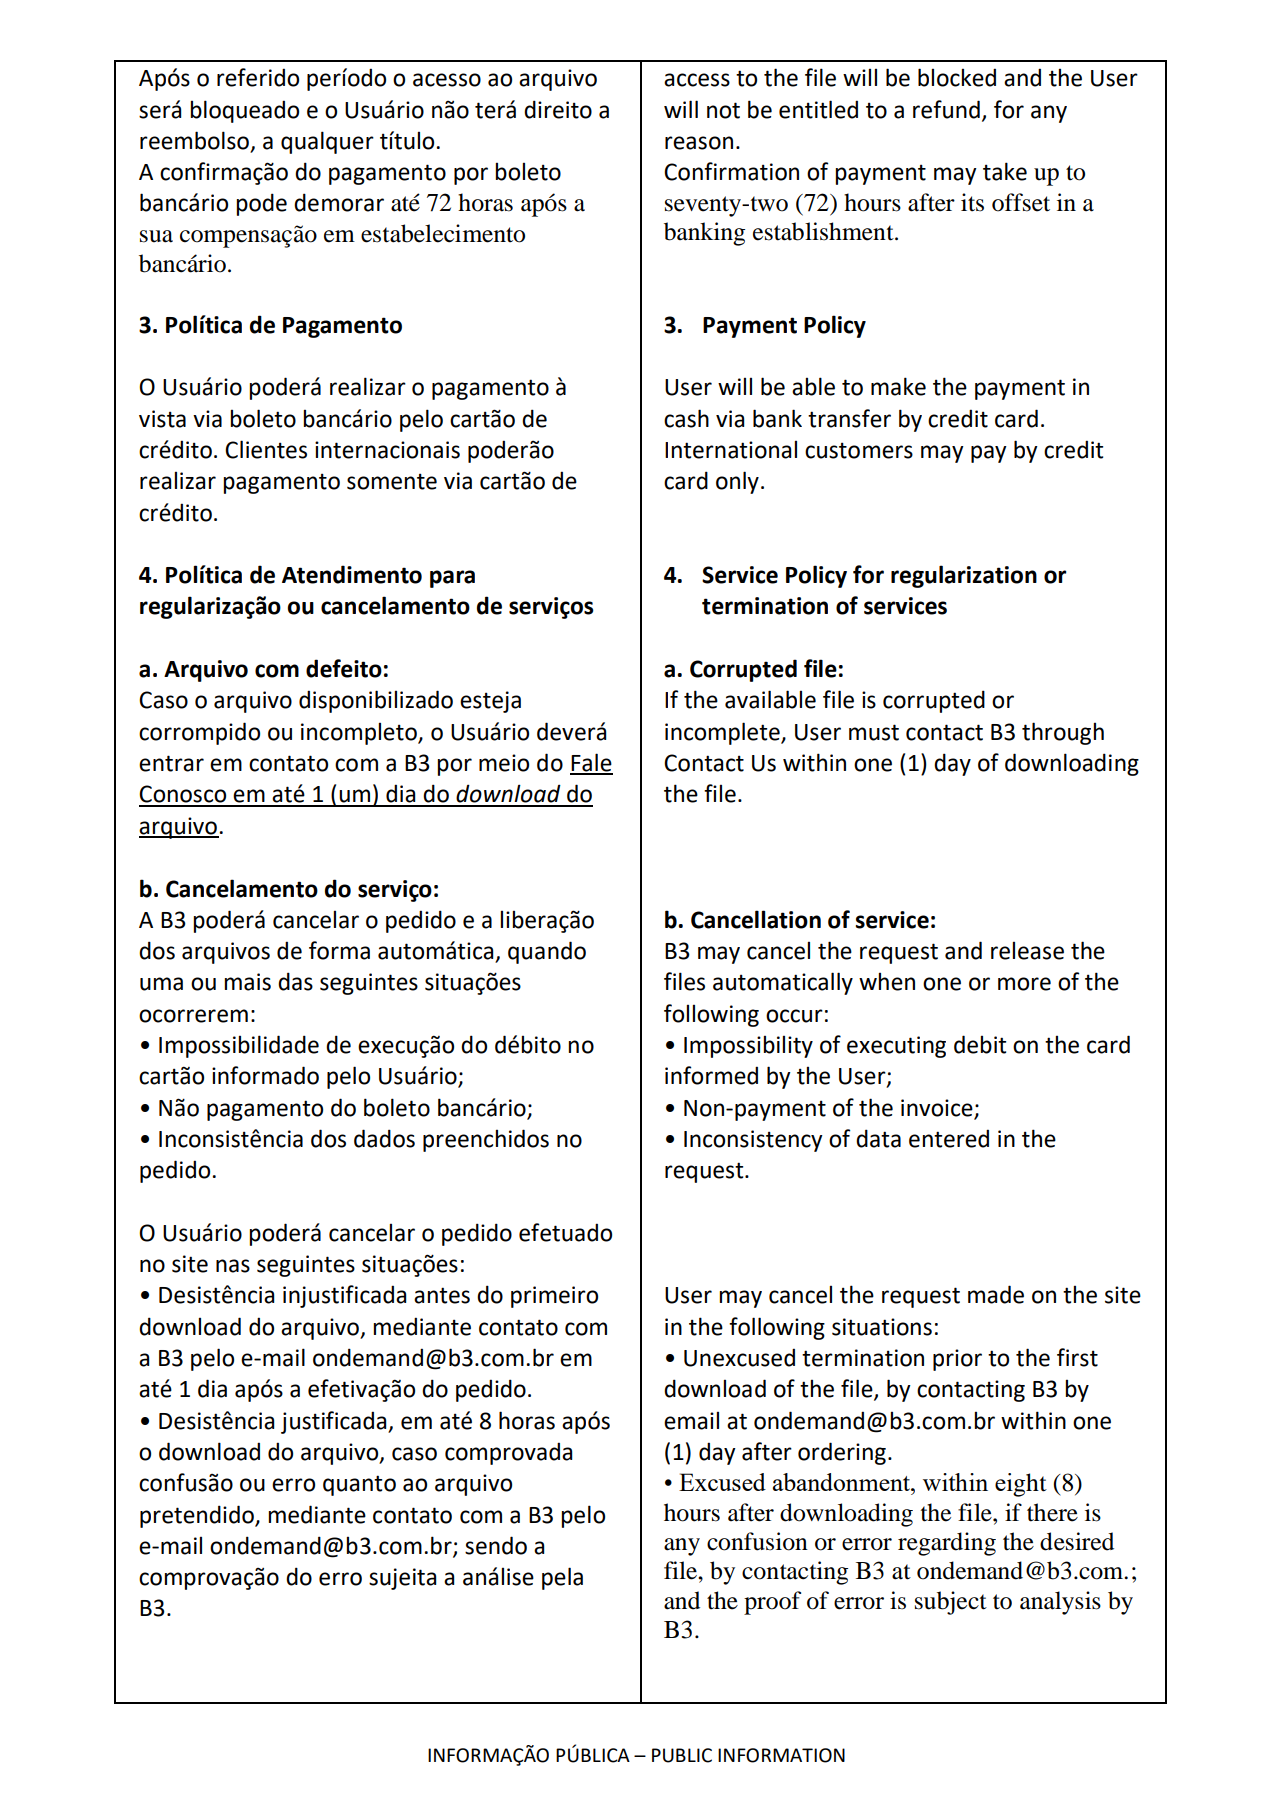  What do you see at coordinates (949, 1138) in the screenshot?
I see `entered` at bounding box center [949, 1138].
